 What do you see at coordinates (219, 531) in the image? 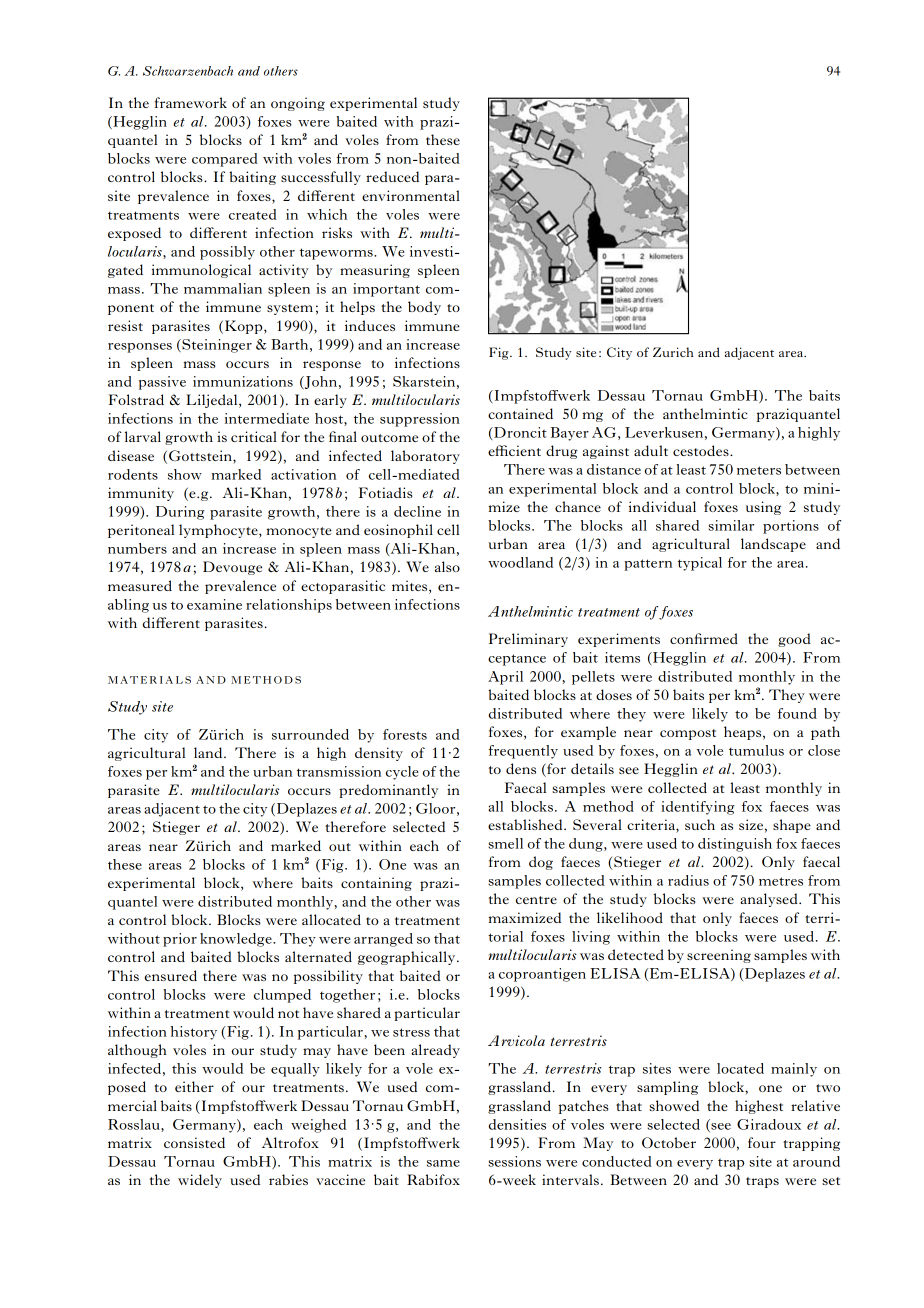
I see `lymphocyte` at bounding box center [219, 531].
